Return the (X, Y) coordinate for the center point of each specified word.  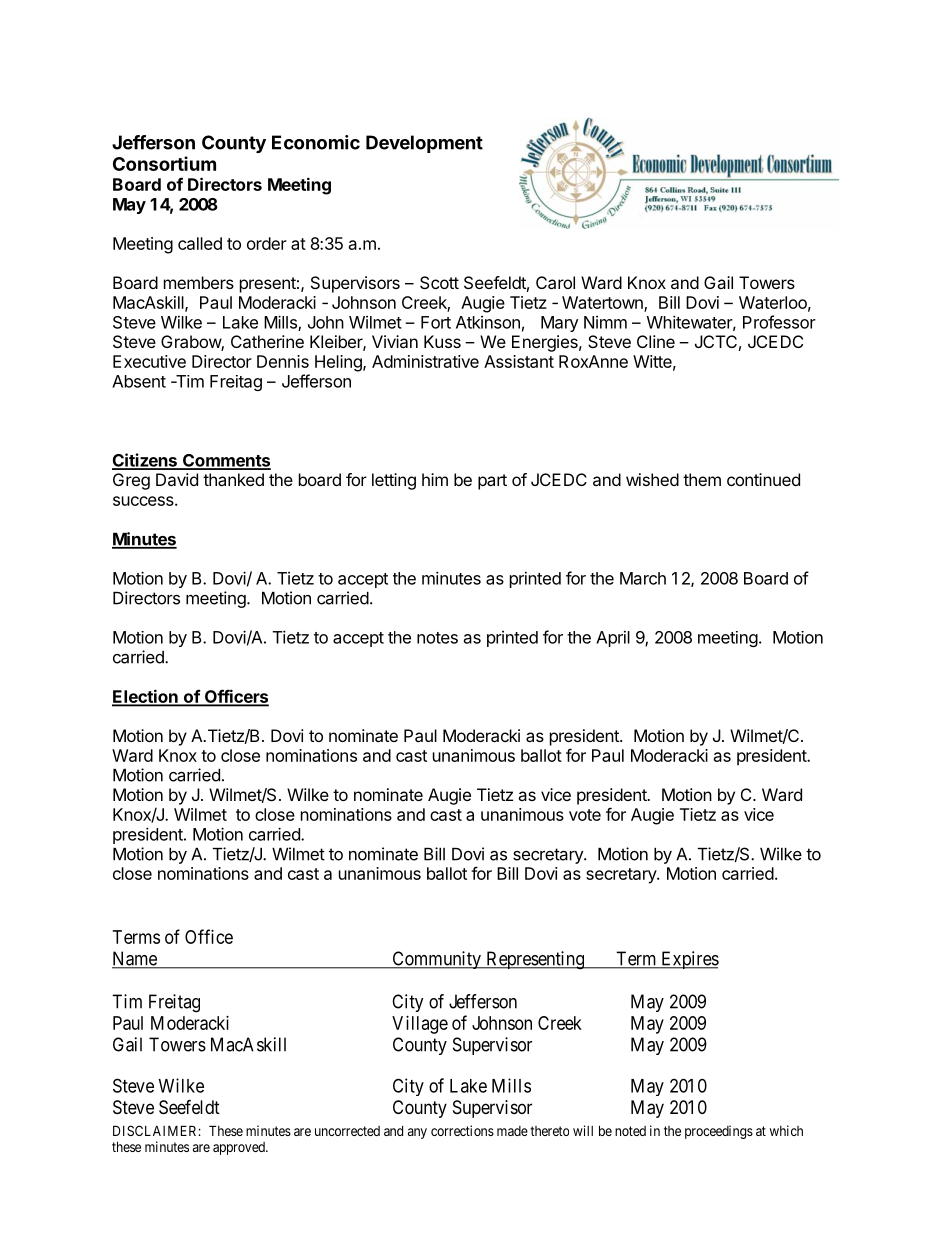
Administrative (425, 361)
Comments (226, 461)
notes (437, 638)
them (702, 479)
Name (135, 959)
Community (436, 960)
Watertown (603, 304)
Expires (689, 960)
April (613, 638)
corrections (462, 1130)
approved (240, 1148)
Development (424, 144)
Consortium (164, 163)
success (144, 501)
